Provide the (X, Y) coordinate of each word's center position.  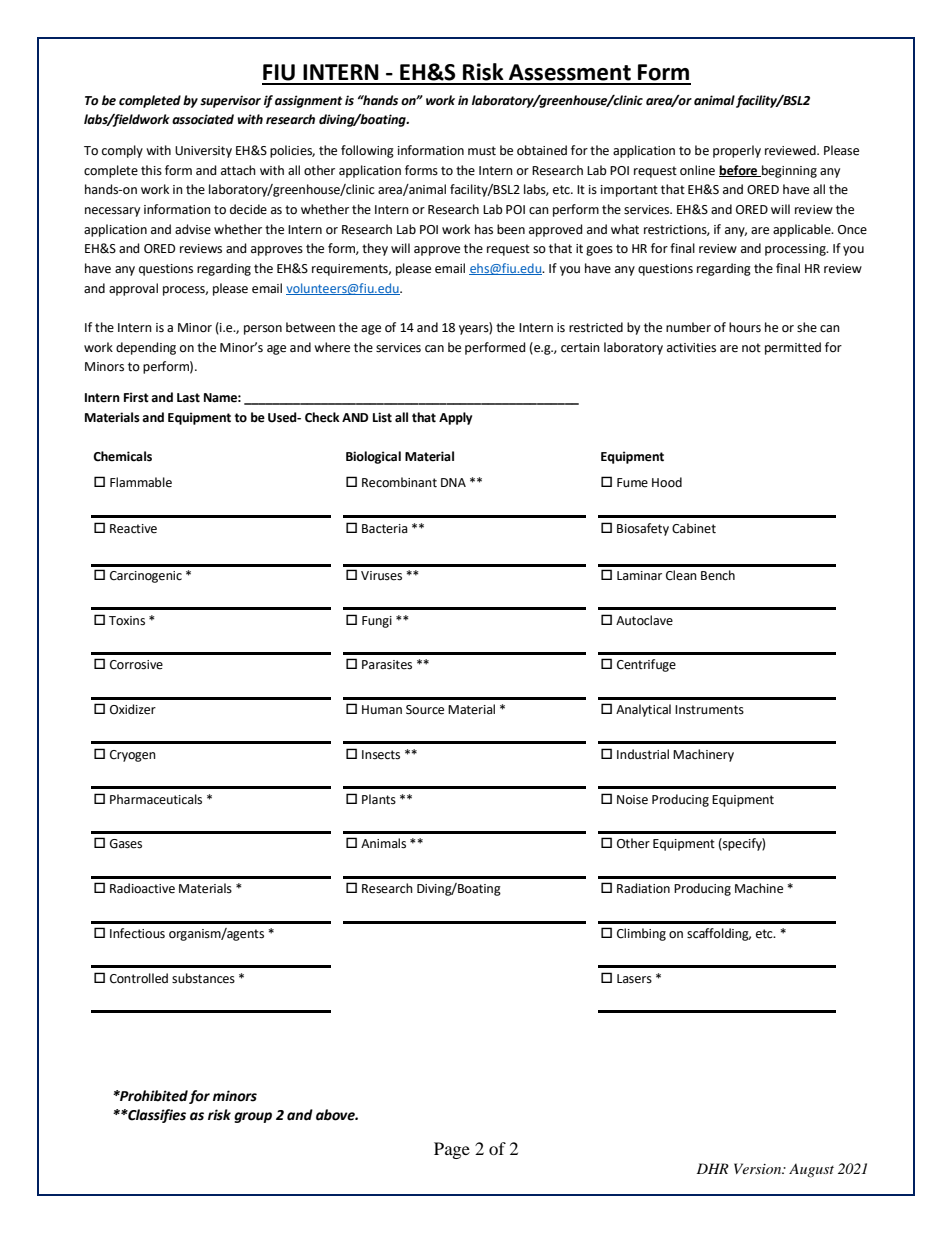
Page (452, 1150)
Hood (667, 482)
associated (203, 119)
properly (737, 151)
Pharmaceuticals (156, 799)
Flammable (141, 482)
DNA (453, 482)
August (811, 1171)
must (482, 151)
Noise (632, 800)
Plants (379, 799)
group (253, 1117)
